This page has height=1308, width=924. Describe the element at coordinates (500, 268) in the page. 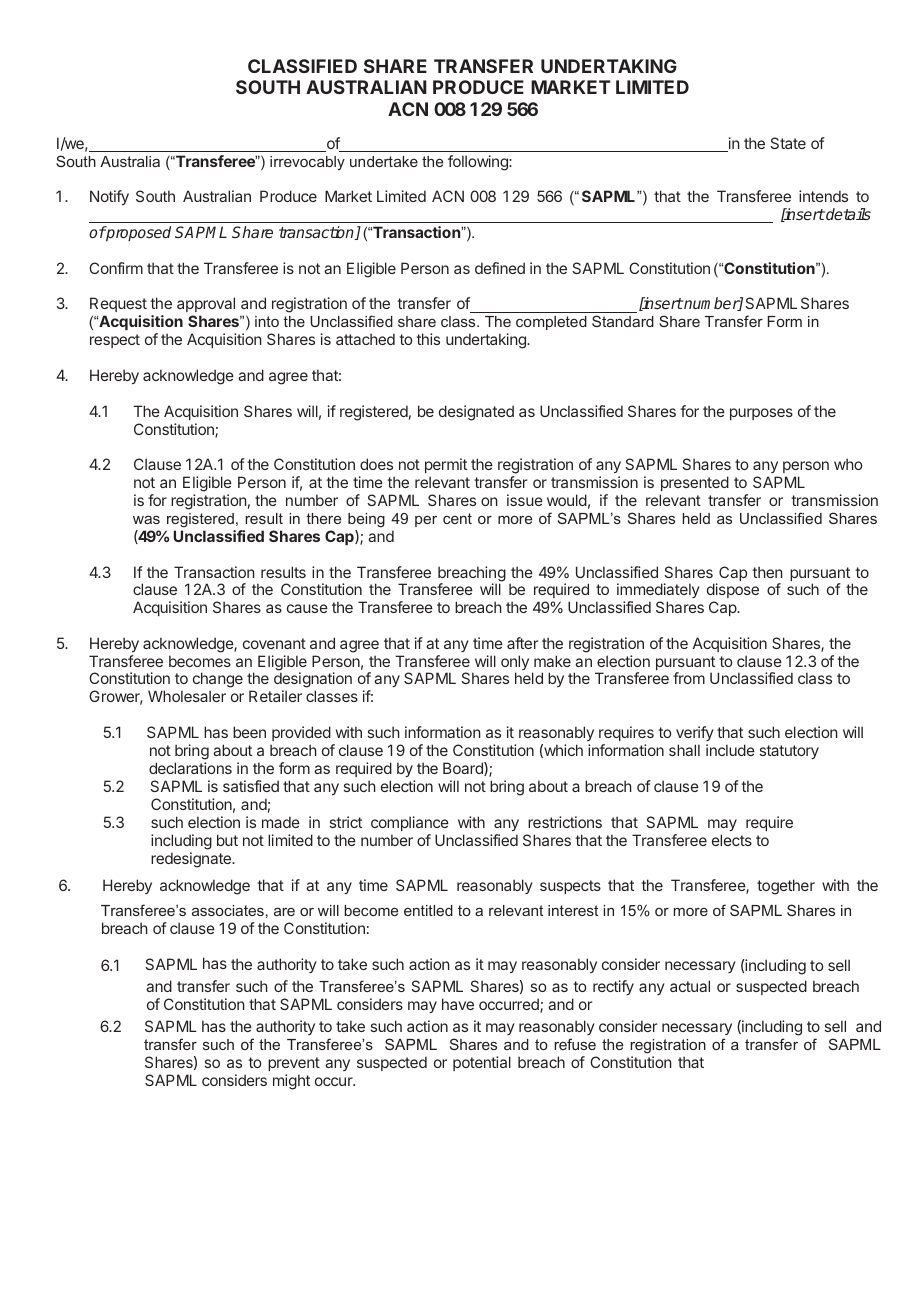

I see `defined` at that location.
